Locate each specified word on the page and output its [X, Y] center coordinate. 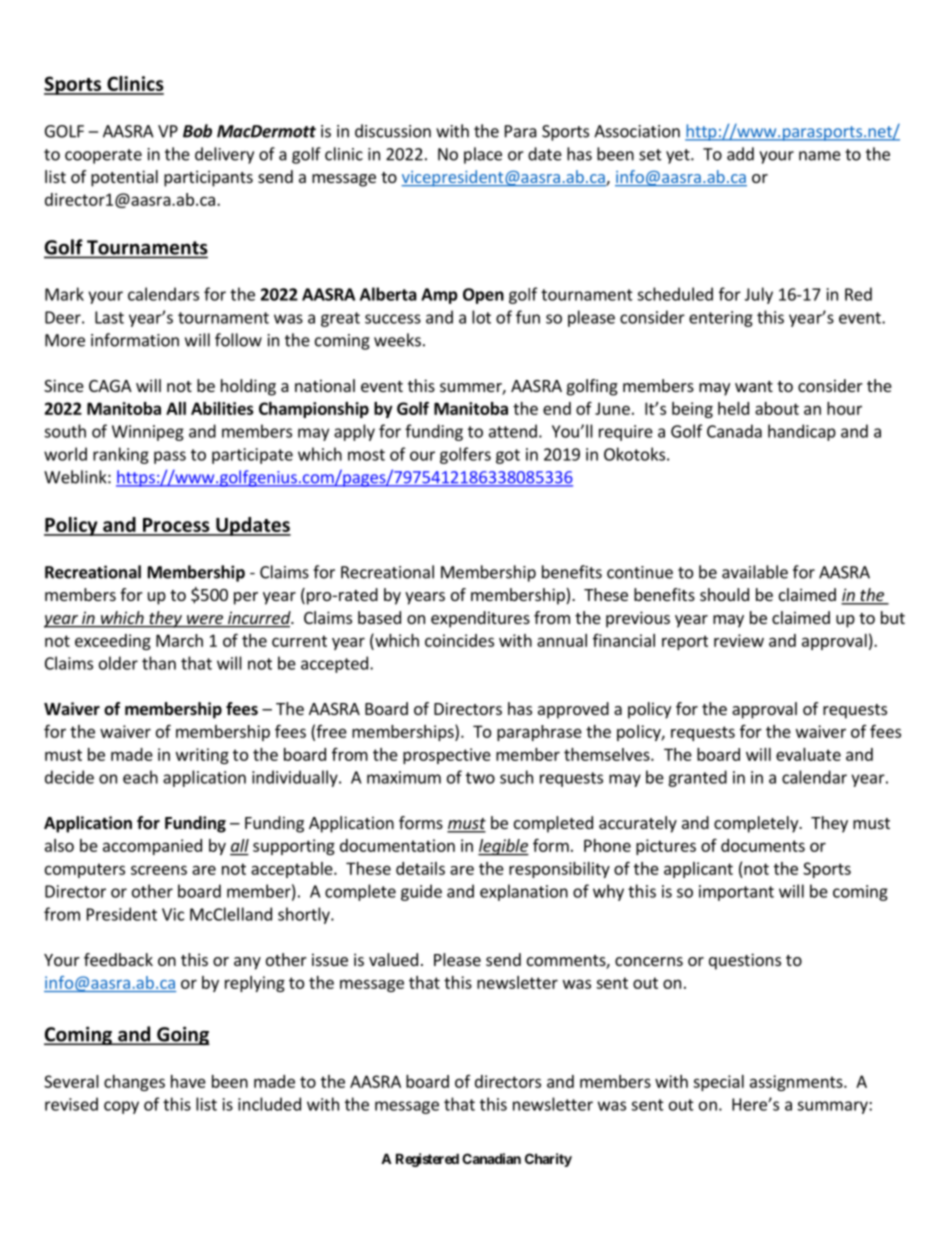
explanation [524, 892]
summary [833, 1107]
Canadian [491, 1158]
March [179, 640]
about [777, 408]
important [736, 893]
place [483, 155]
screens [159, 870]
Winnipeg [148, 433]
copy [121, 1107]
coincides [459, 640]
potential [124, 178]
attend [513, 431]
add [740, 154]
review [739, 640]
